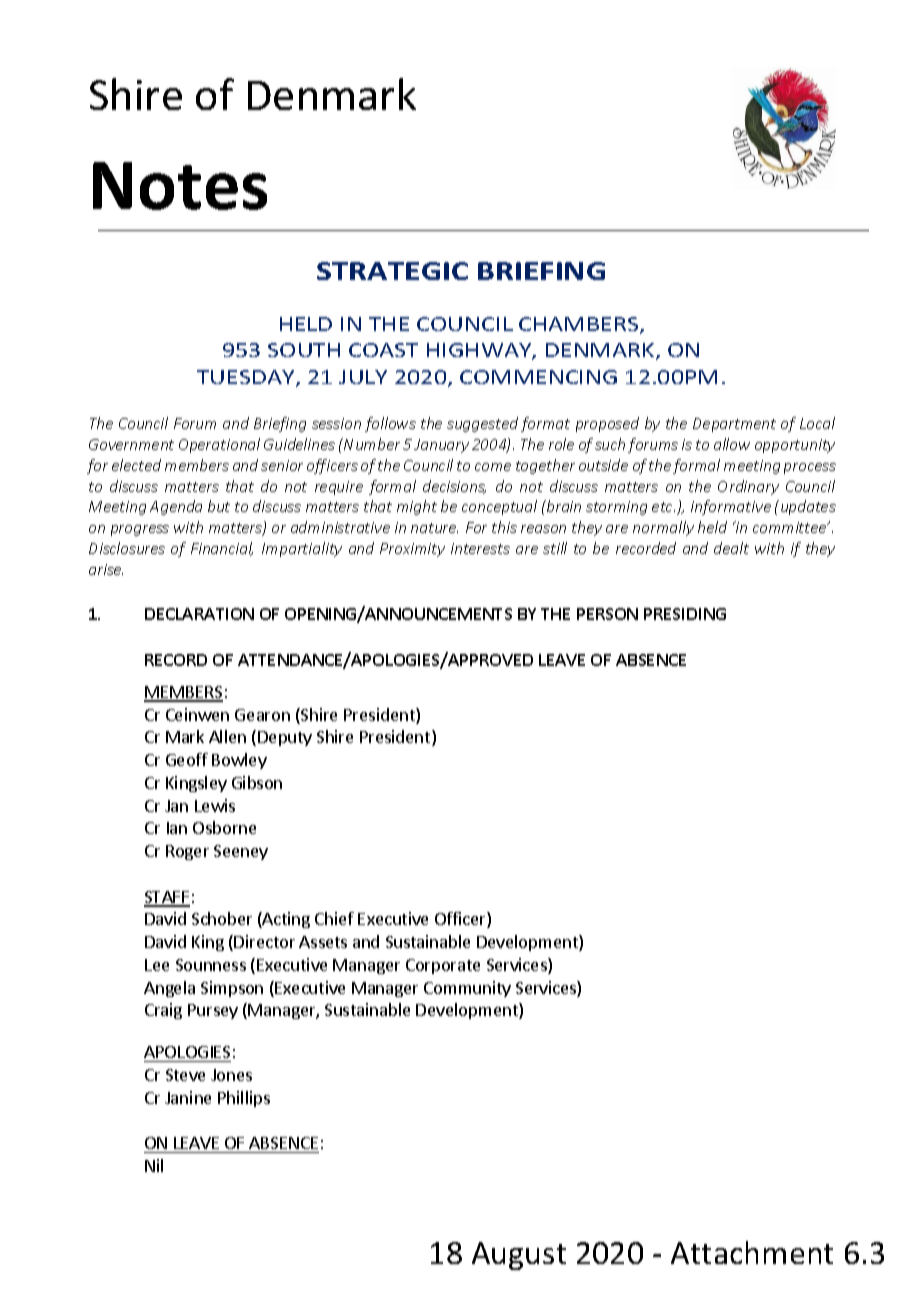 This screenshot has height=1308, width=924. Describe the element at coordinates (685, 614) in the screenshot. I see `PRESIDING` at that location.
